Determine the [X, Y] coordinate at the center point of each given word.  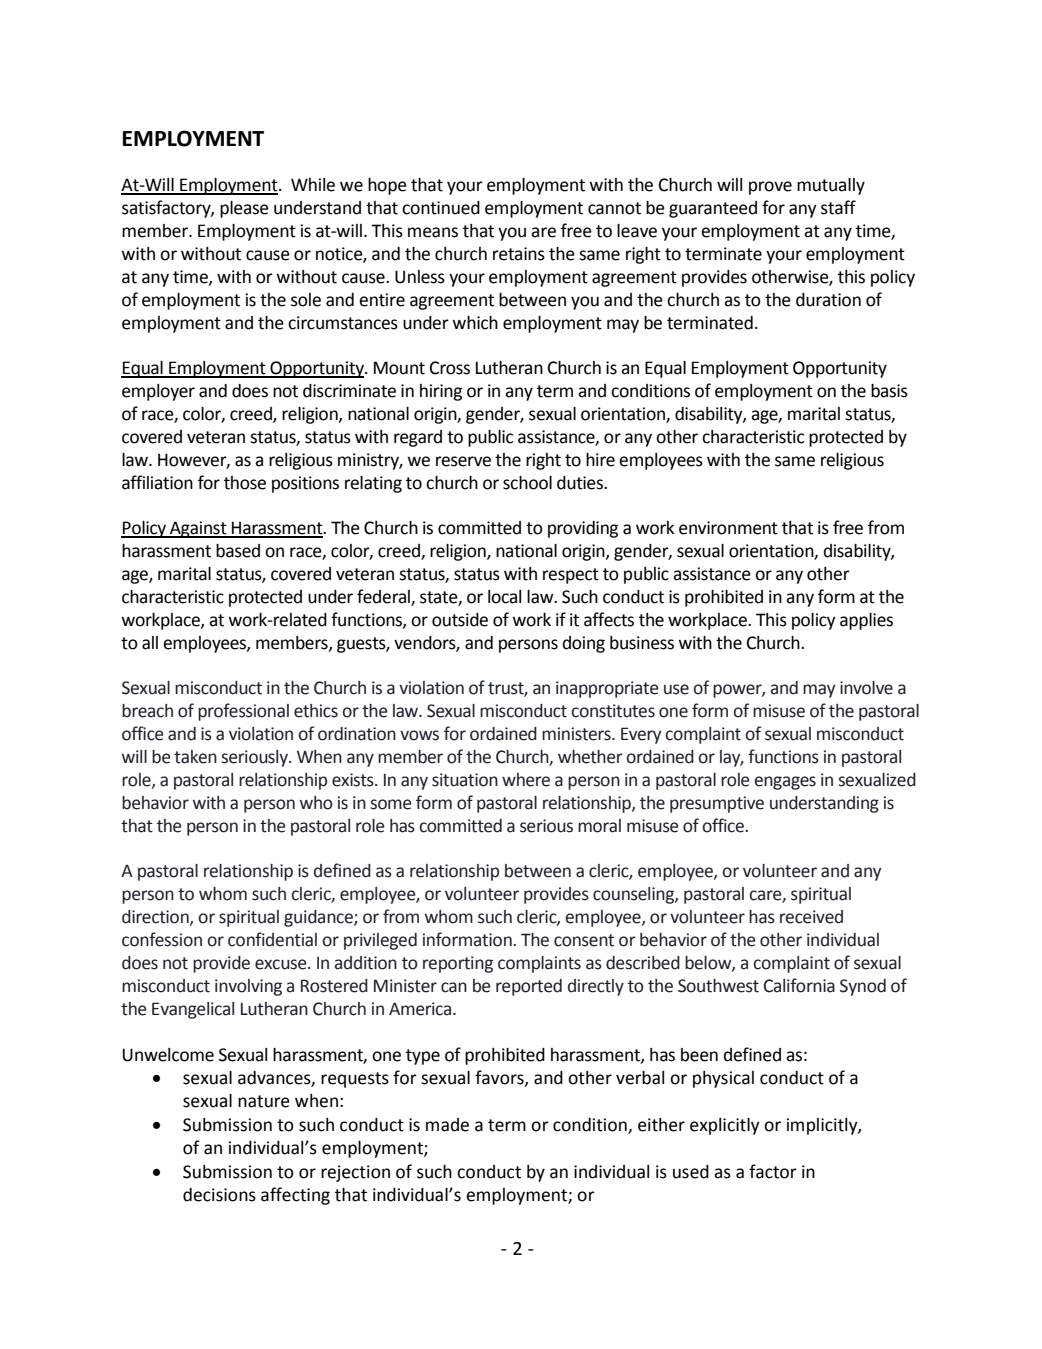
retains [519, 254]
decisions [219, 1195]
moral [599, 826]
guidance [319, 918]
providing [583, 529]
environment [728, 528]
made [447, 1125]
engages [785, 783]
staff [838, 207]
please [244, 209]
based [238, 551]
